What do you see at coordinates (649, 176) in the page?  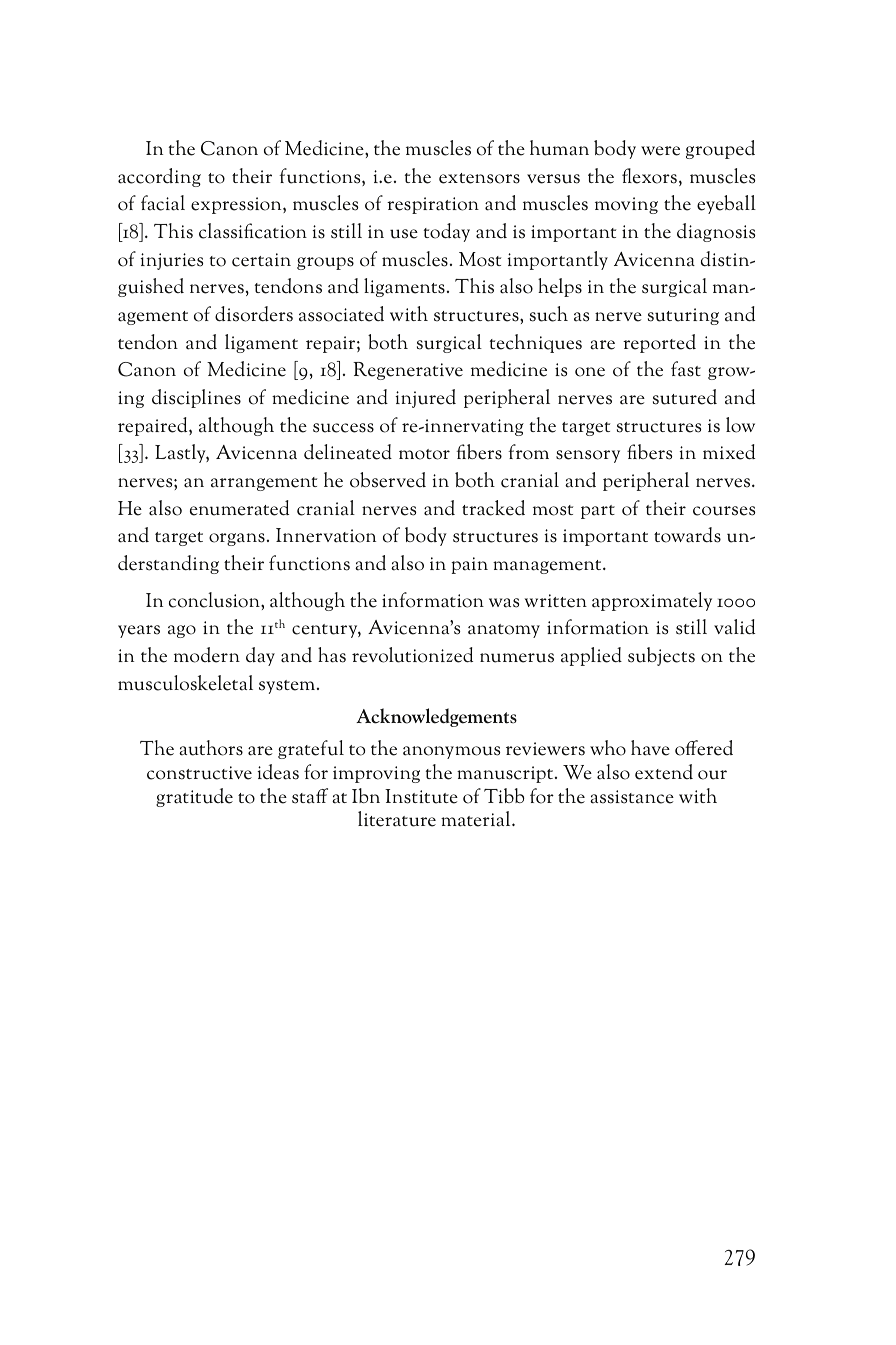 I see `flexors` at bounding box center [649, 176].
